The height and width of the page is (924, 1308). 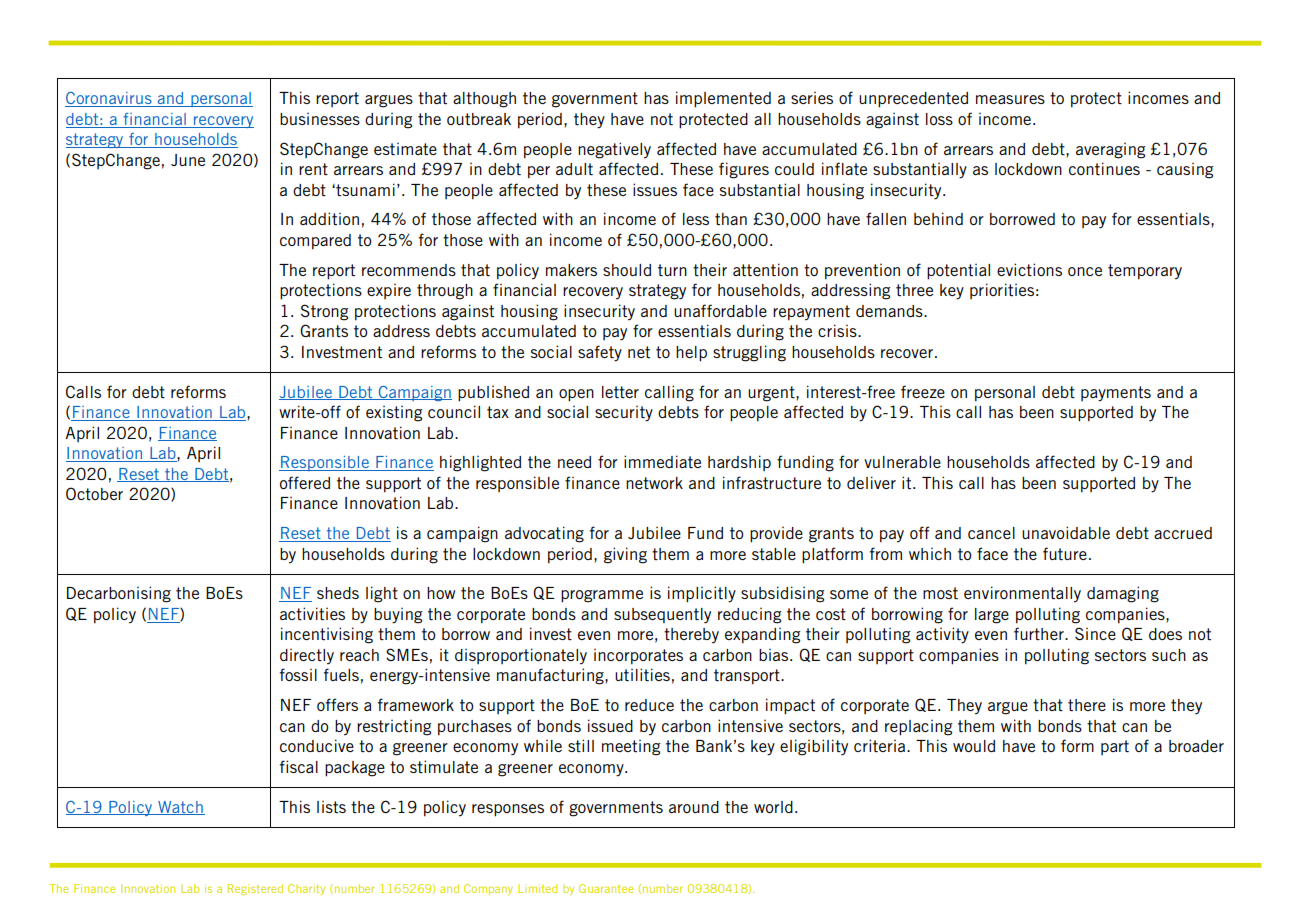 I want to click on Strong, so click(x=324, y=312).
